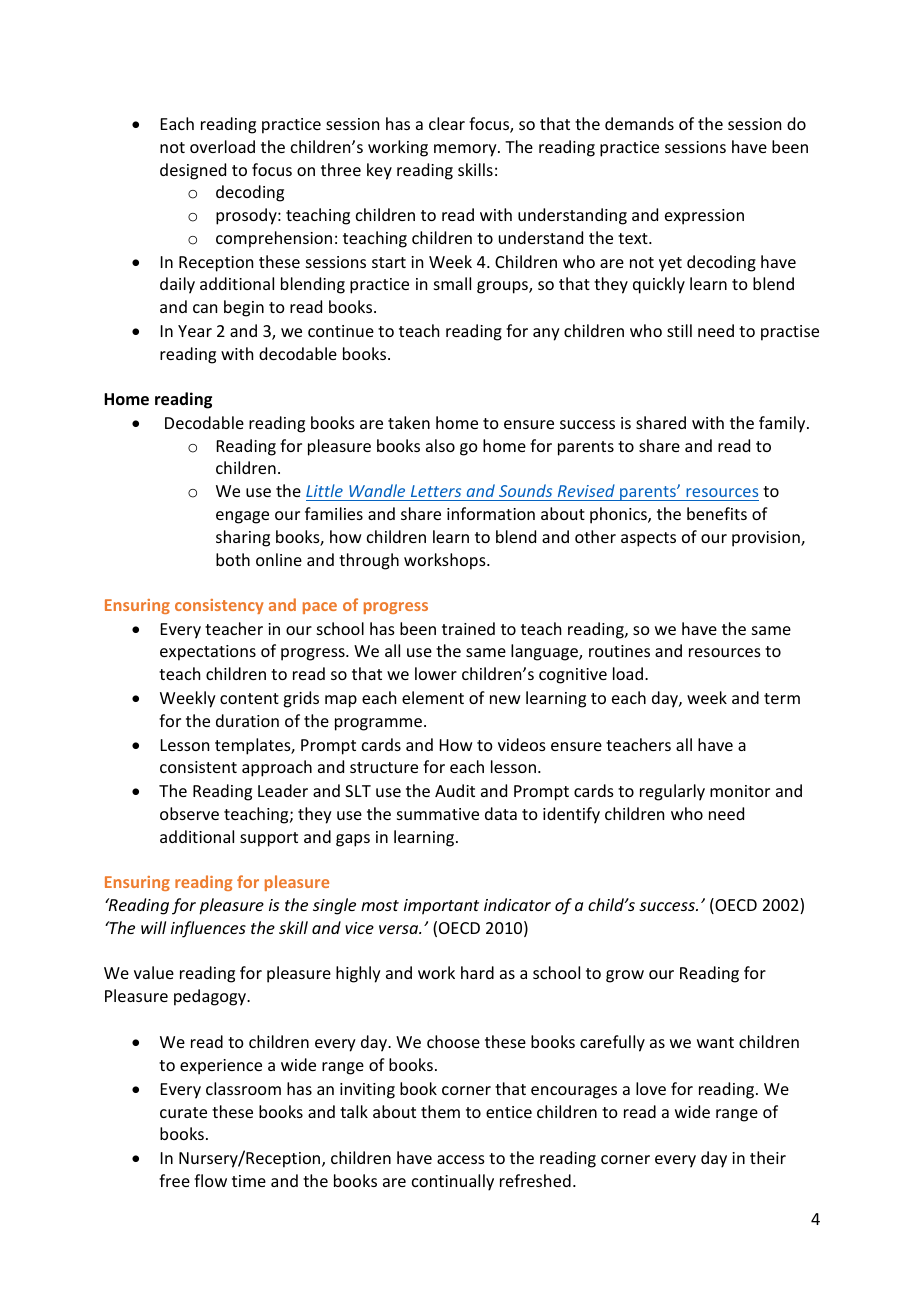 This document has width=924, height=1308. I want to click on trained, so click(468, 628).
